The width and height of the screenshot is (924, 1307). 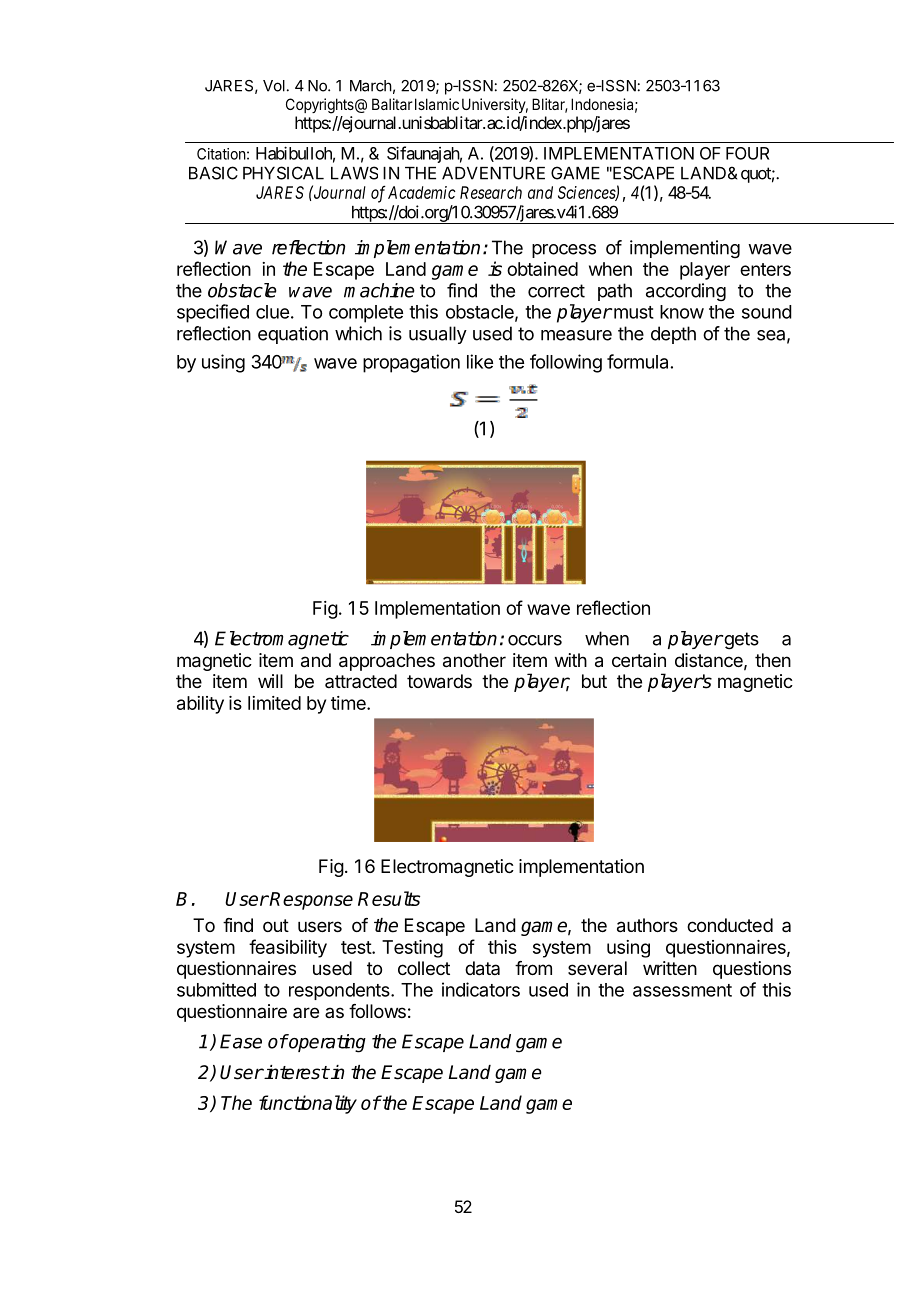 I want to click on assessment, so click(x=682, y=990).
